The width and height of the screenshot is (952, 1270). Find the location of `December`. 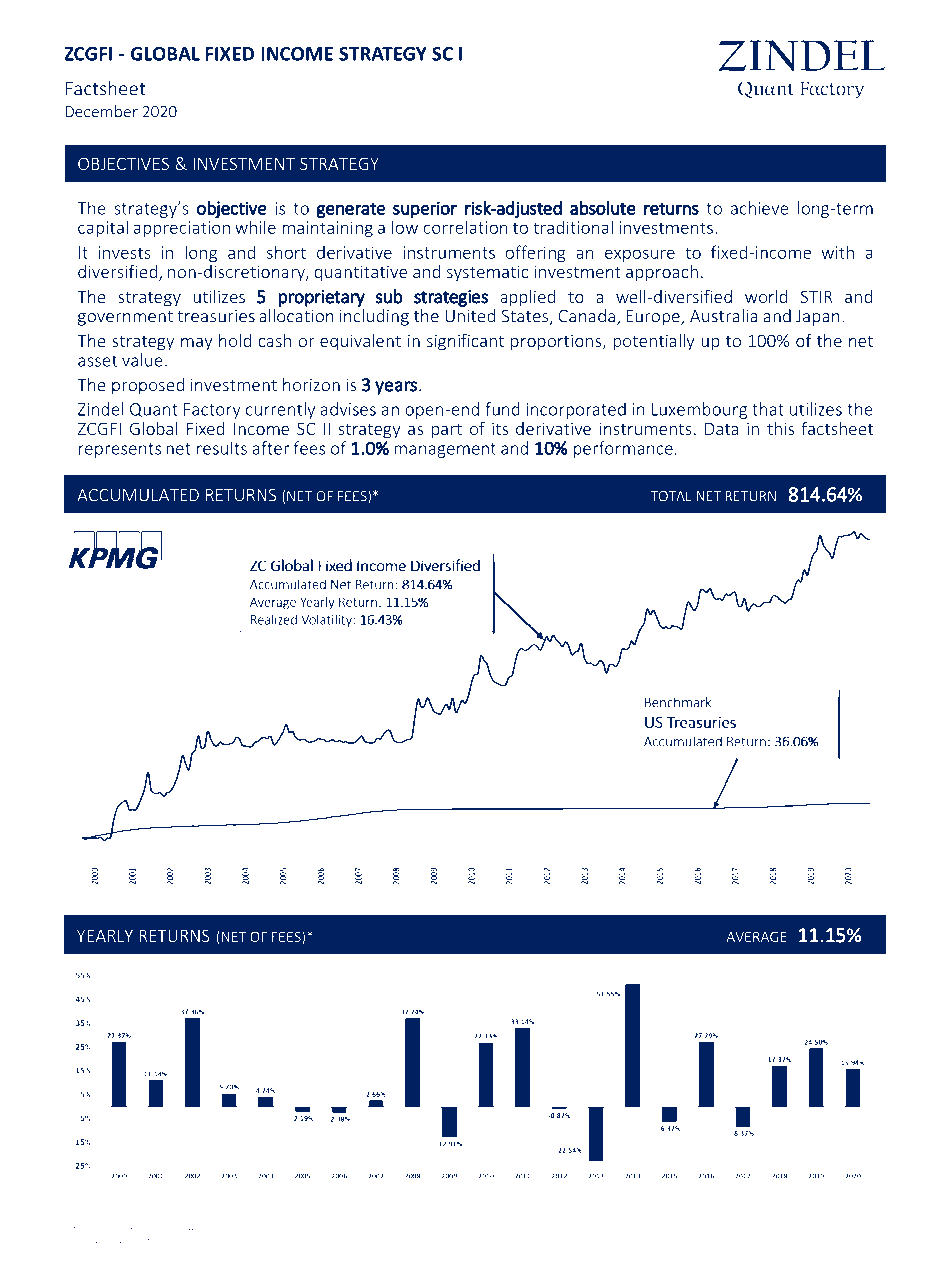

December is located at coordinates (101, 111).
